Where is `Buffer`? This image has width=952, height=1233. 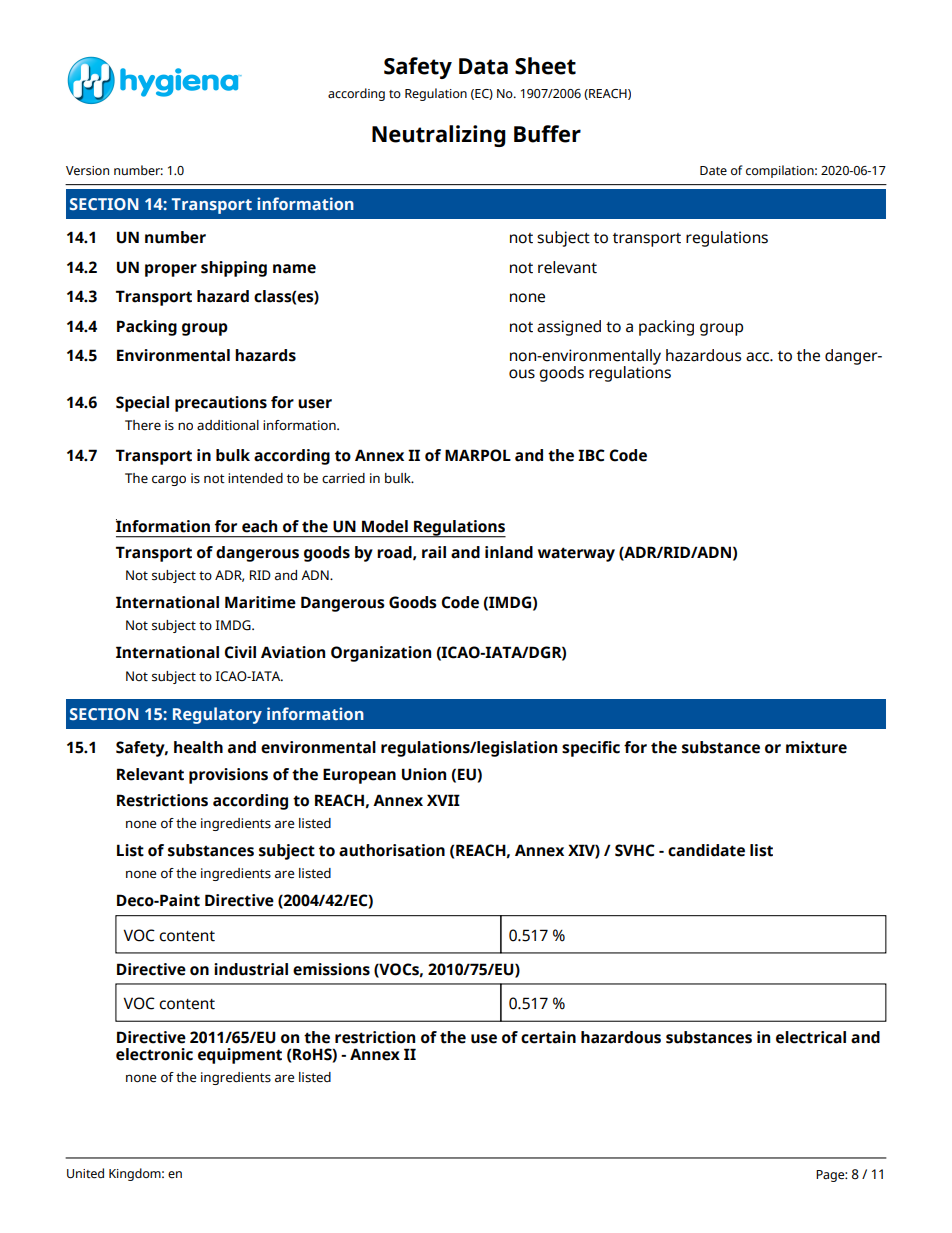 Buffer is located at coordinates (547, 134).
